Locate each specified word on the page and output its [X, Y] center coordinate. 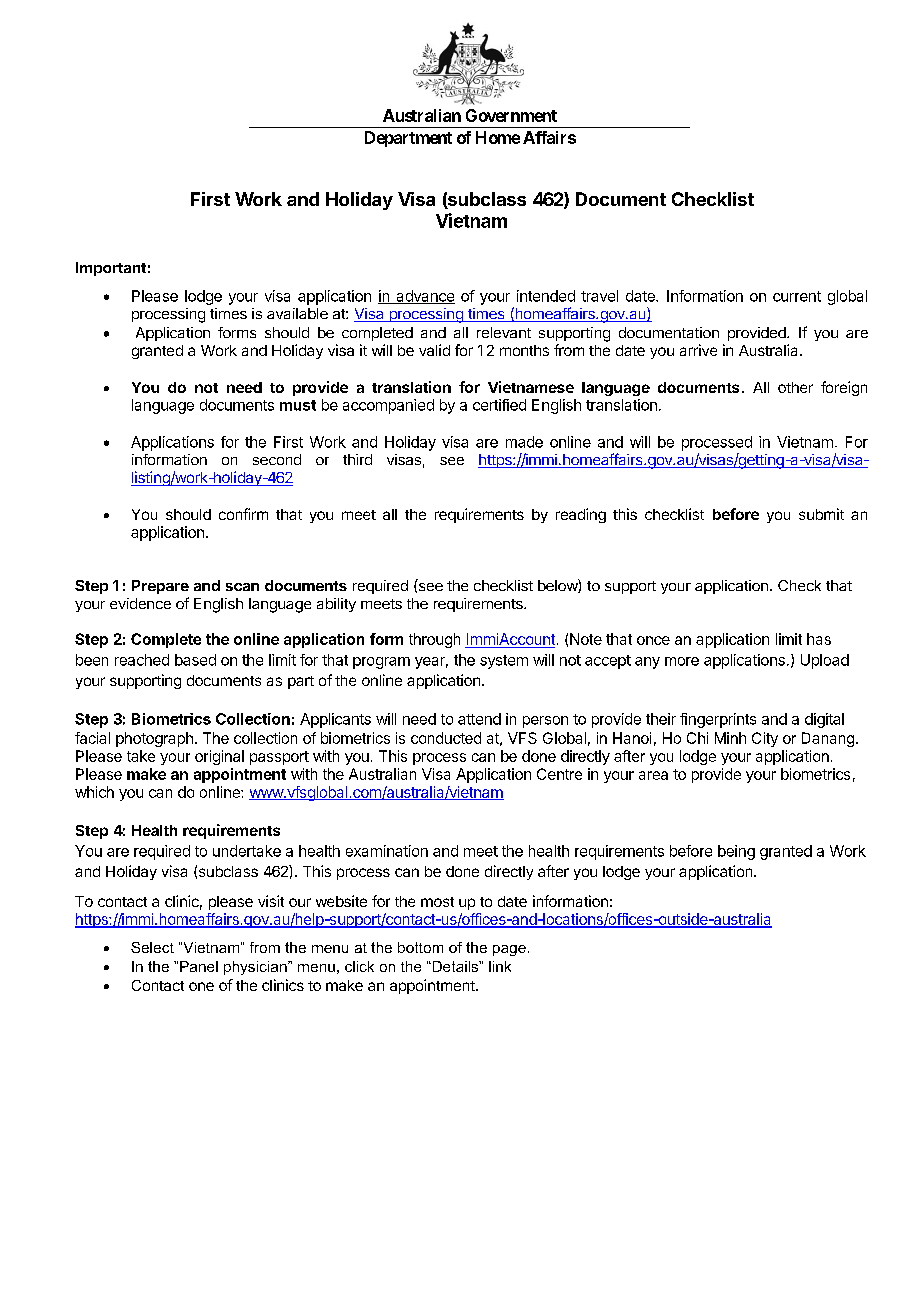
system [504, 662]
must [298, 405]
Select [152, 947]
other [795, 387]
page [509, 950]
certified [499, 405]
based [195, 660]
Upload [825, 661]
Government [511, 115]
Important [111, 269]
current [797, 296]
